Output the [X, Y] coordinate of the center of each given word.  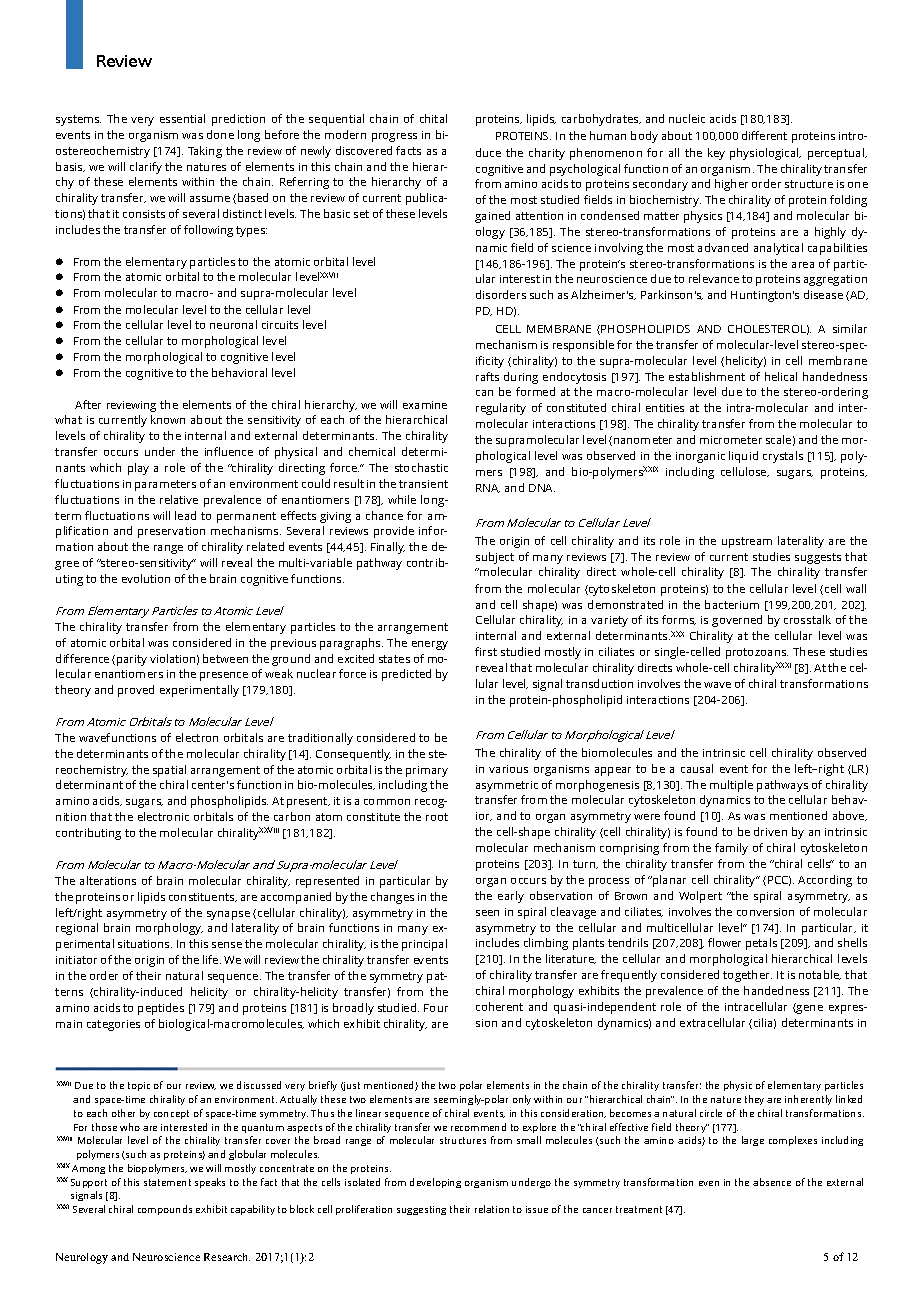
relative [179, 499]
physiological [765, 154]
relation [492, 1209]
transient [423, 484]
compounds [165, 1210]
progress [394, 137]
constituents [203, 897]
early [511, 897]
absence [772, 1182]
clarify [146, 168]
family [731, 849]
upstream [747, 542]
